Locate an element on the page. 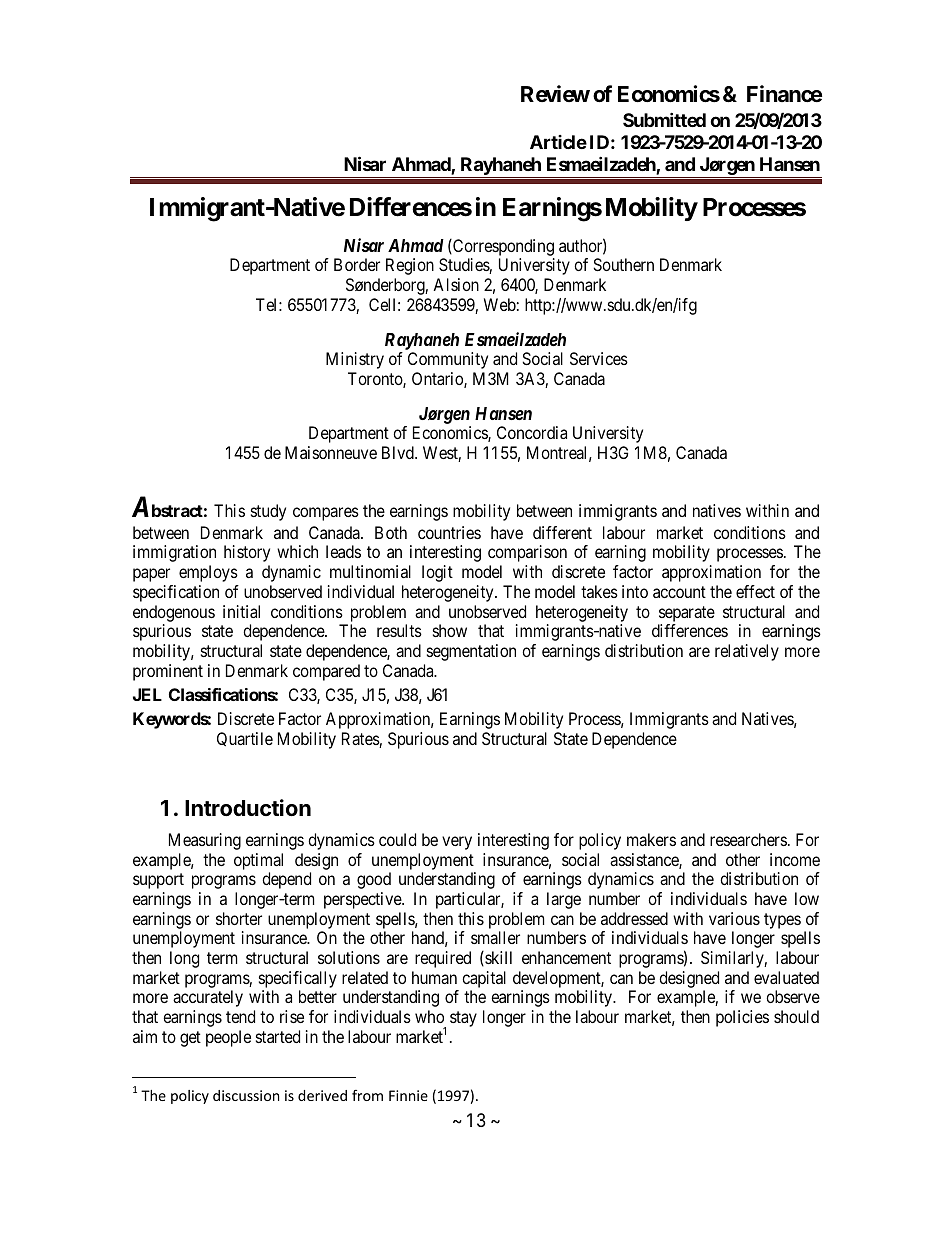 This image has width=952, height=1233. effect is located at coordinates (755, 591).
